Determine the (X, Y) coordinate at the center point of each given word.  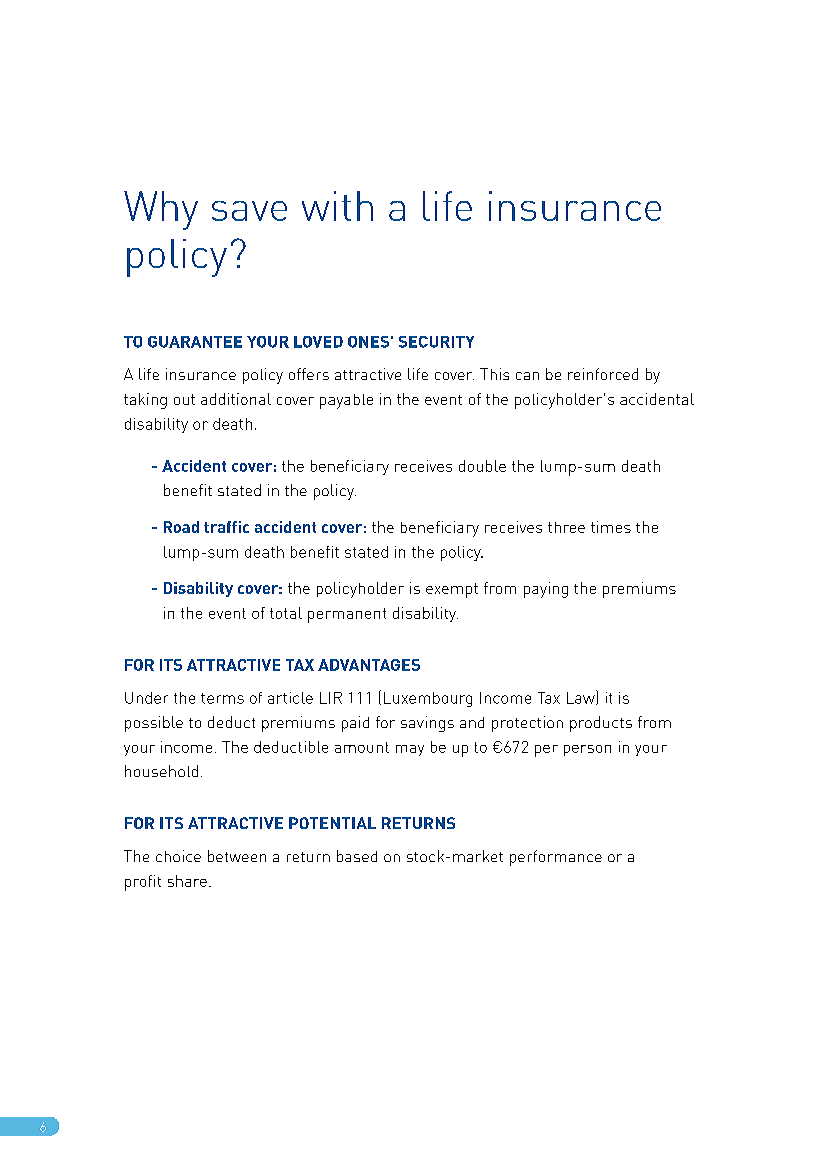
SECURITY (436, 342)
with (337, 206)
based (357, 856)
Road (181, 527)
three (566, 527)
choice (178, 856)
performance (556, 858)
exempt (452, 590)
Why (161, 210)
